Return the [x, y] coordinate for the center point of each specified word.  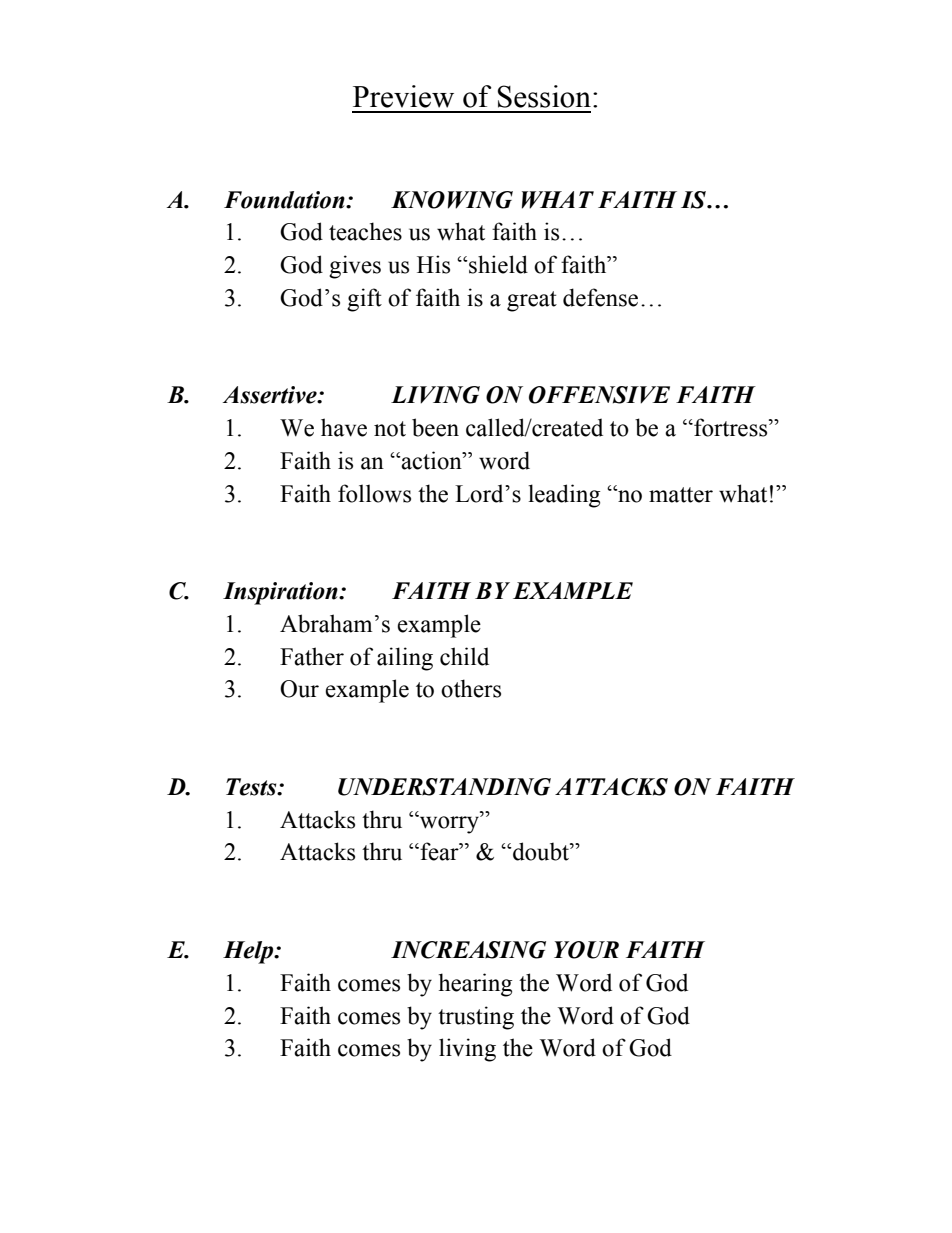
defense [600, 297]
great [532, 301]
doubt [541, 851]
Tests [252, 787]
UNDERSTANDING [444, 787]
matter [681, 495]
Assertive [271, 395]
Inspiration [281, 593]
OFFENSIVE [599, 395]
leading [564, 496]
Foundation [285, 200]
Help [249, 952]
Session [544, 96]
